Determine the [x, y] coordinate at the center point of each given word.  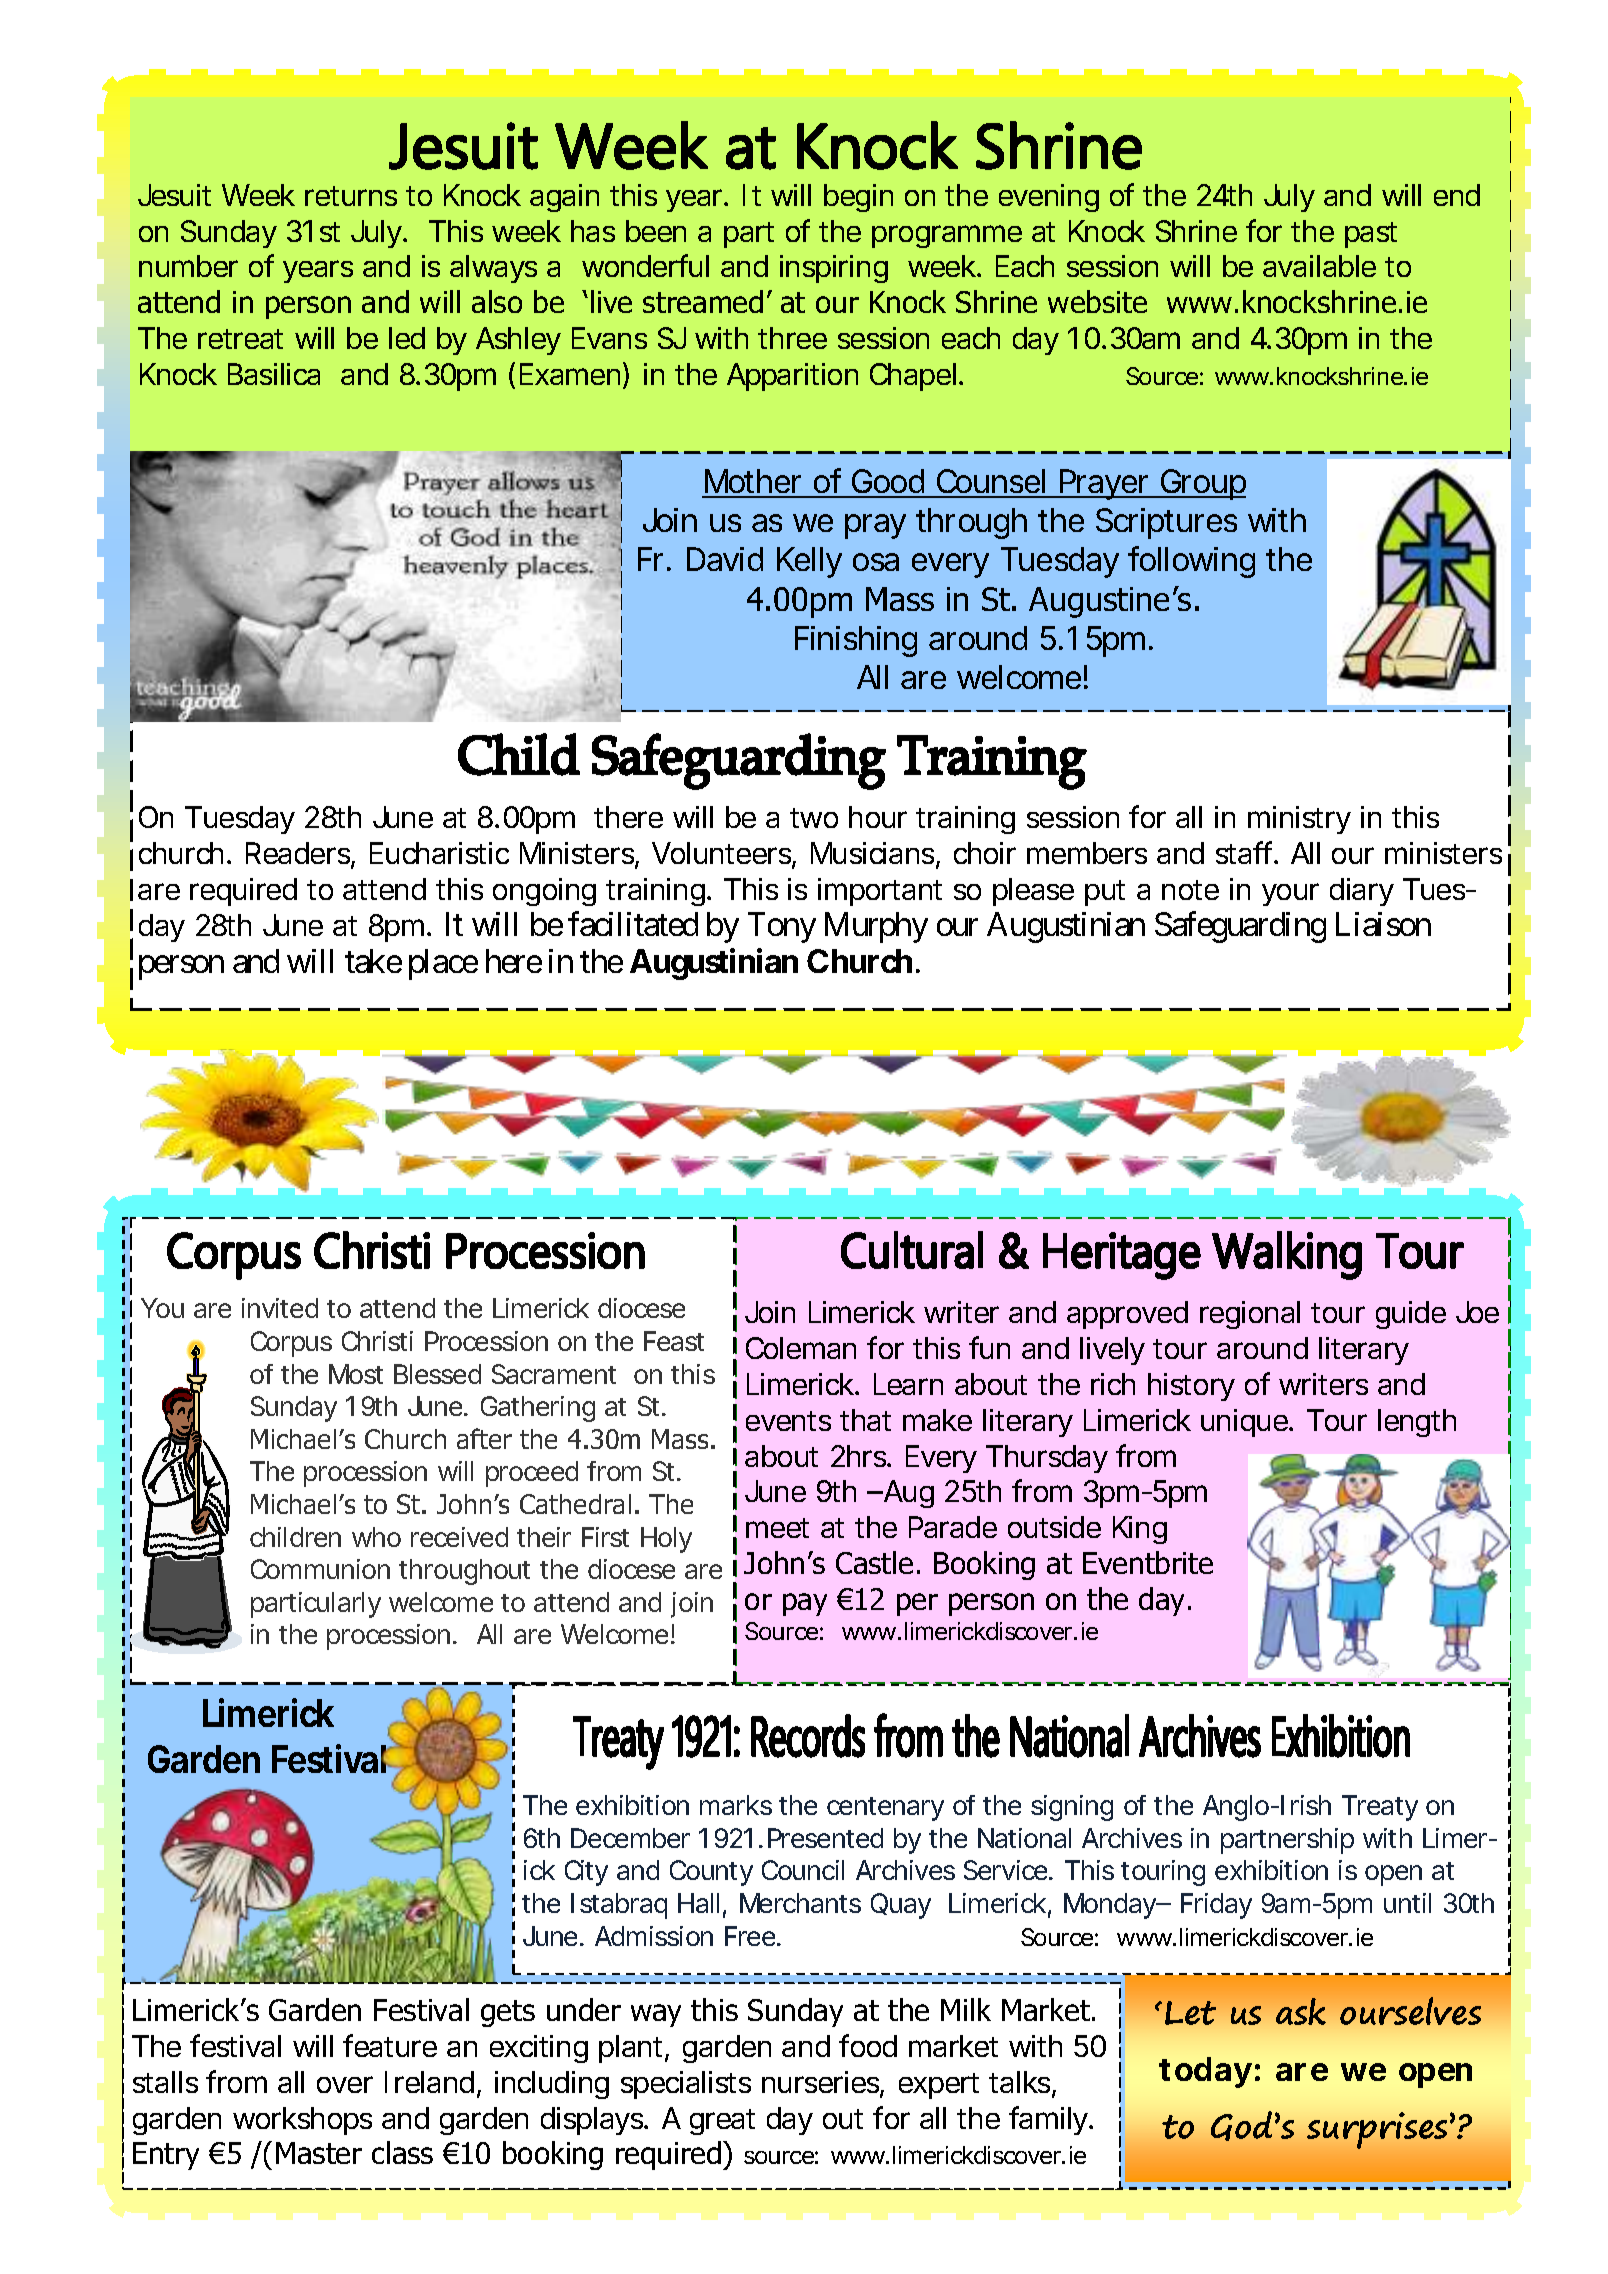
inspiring [834, 269]
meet [777, 1528]
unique [1245, 1423]
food [868, 2045]
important [880, 892]
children [295, 1537]
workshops [302, 2121]
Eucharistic [439, 853]
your [1290, 894]
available [1319, 266]
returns [351, 196]
